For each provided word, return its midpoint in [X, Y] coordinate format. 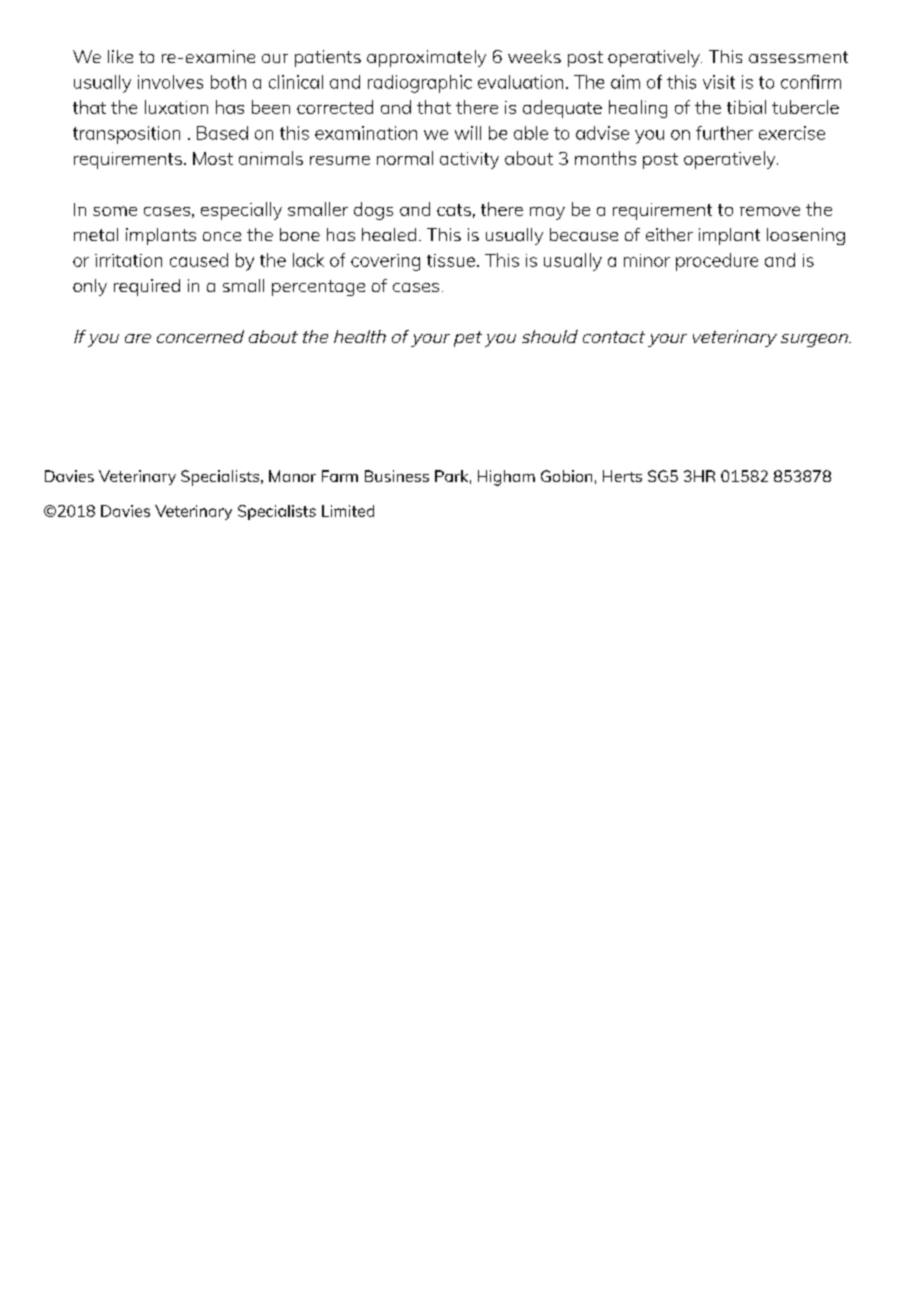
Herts [622, 476]
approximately [426, 58]
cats [454, 210]
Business [397, 476]
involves [170, 82]
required [147, 287]
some [115, 211]
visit [719, 82]
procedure [717, 262]
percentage [318, 288]
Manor [292, 476]
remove [770, 211]
